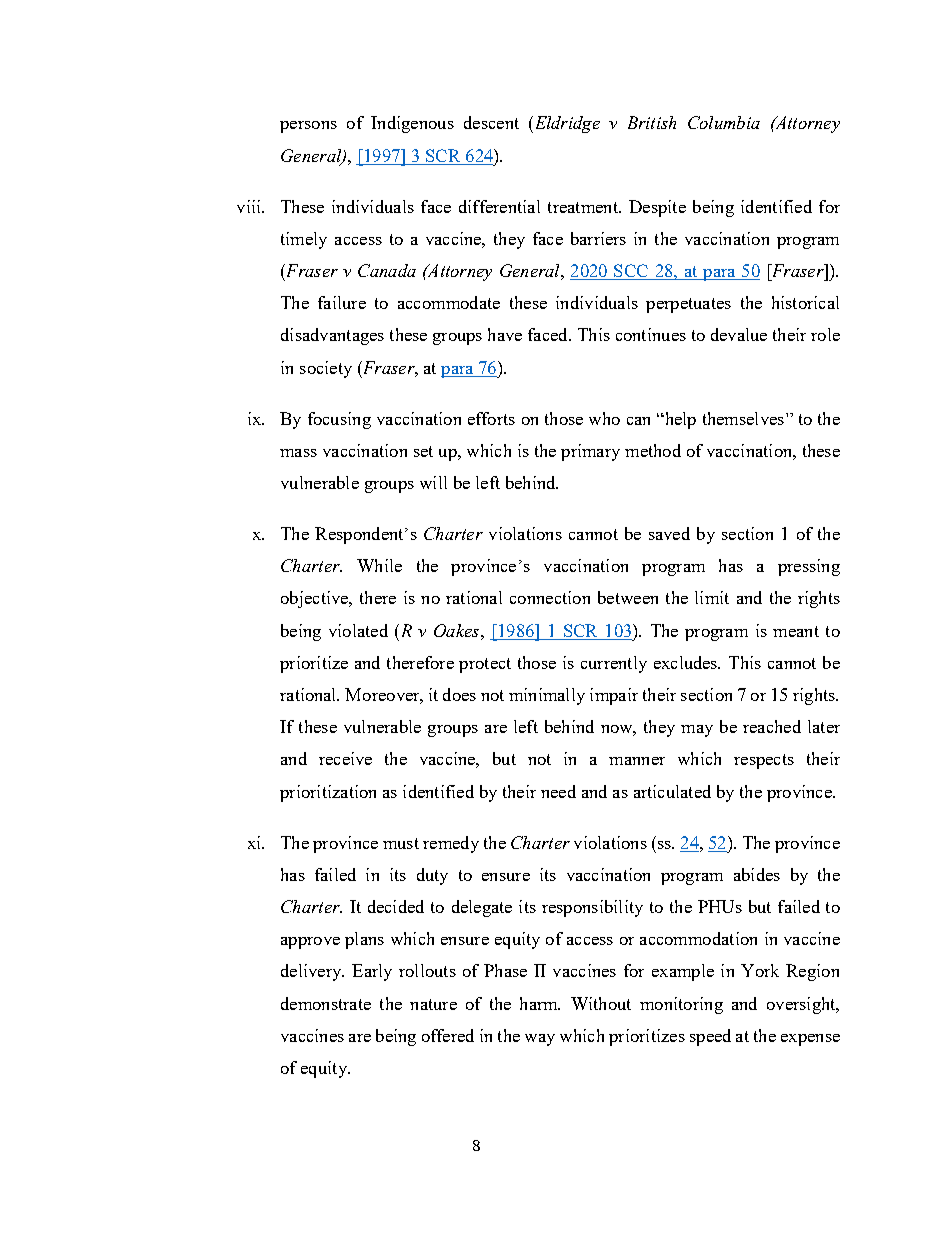  What do you see at coordinates (540, 1003) in the screenshot?
I see `harm` at bounding box center [540, 1003].
